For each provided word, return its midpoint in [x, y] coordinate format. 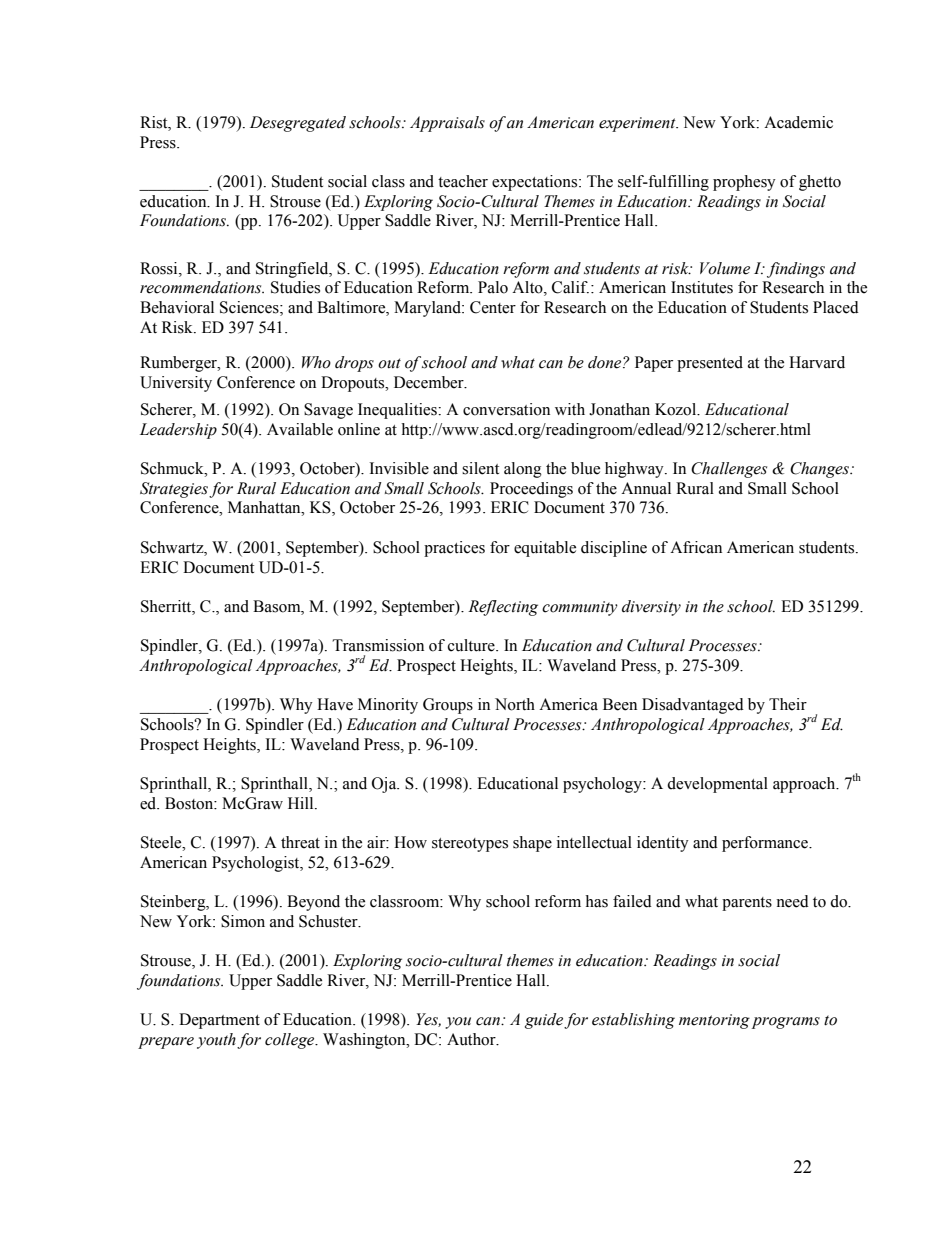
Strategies [174, 490]
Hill [302, 803]
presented [710, 364]
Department [219, 1021]
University [176, 384]
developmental [717, 785]
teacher [463, 181]
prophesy [744, 183]
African [696, 547]
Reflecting [503, 608]
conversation [506, 409]
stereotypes [470, 845]
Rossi [160, 268]
